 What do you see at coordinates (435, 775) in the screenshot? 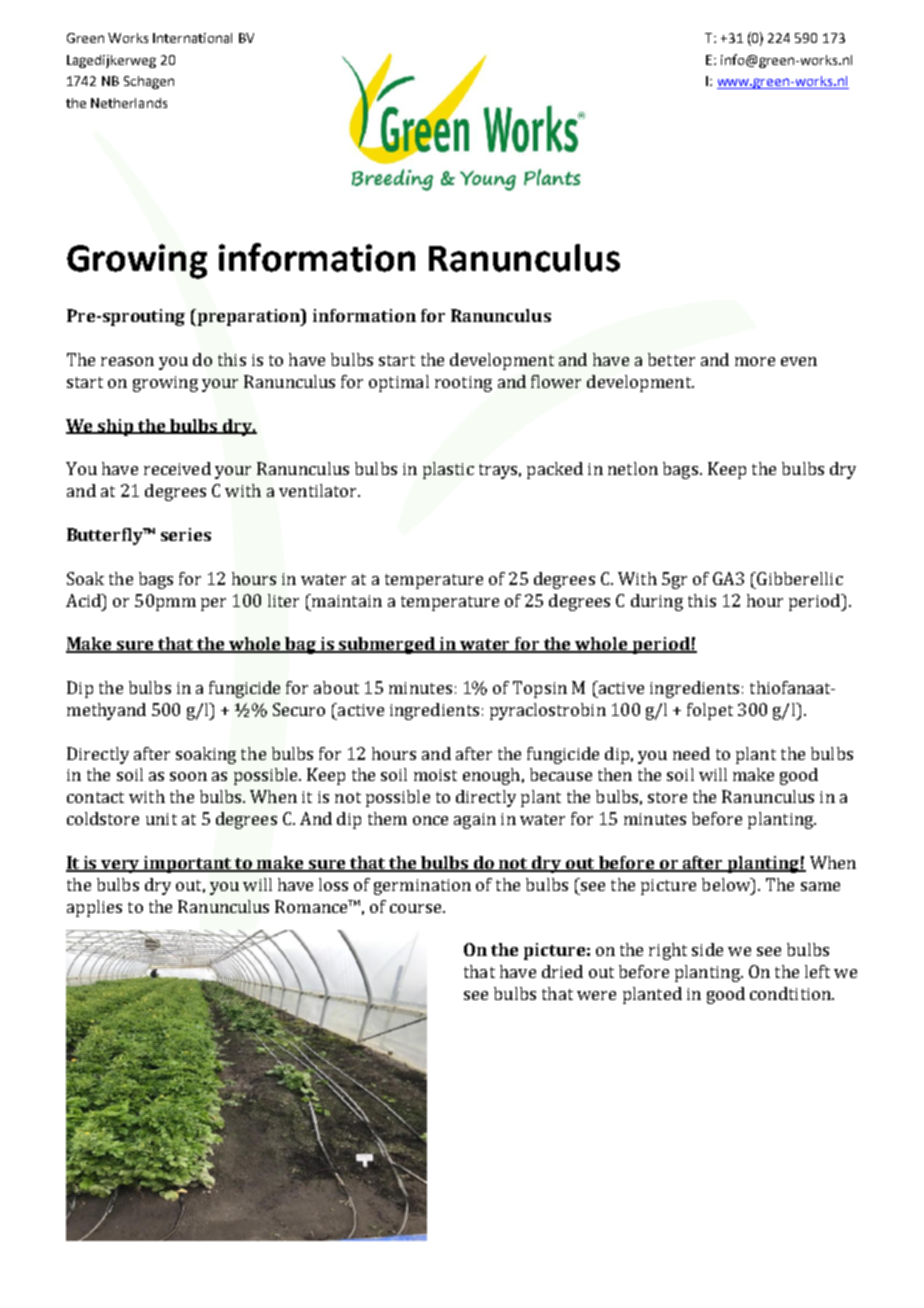
I see `moist` at bounding box center [435, 775].
